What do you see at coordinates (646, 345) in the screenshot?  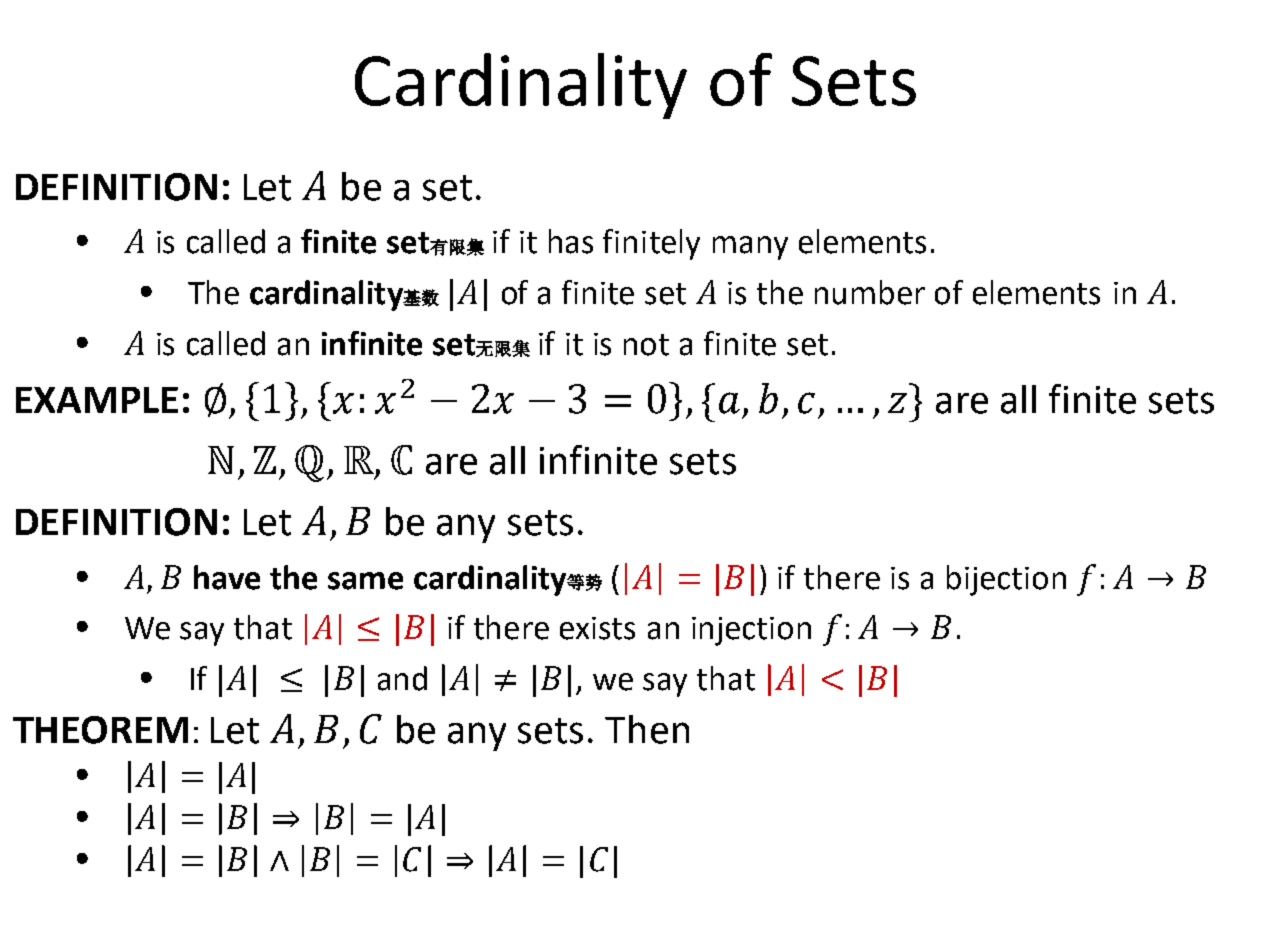 I see `not` at bounding box center [646, 345].
